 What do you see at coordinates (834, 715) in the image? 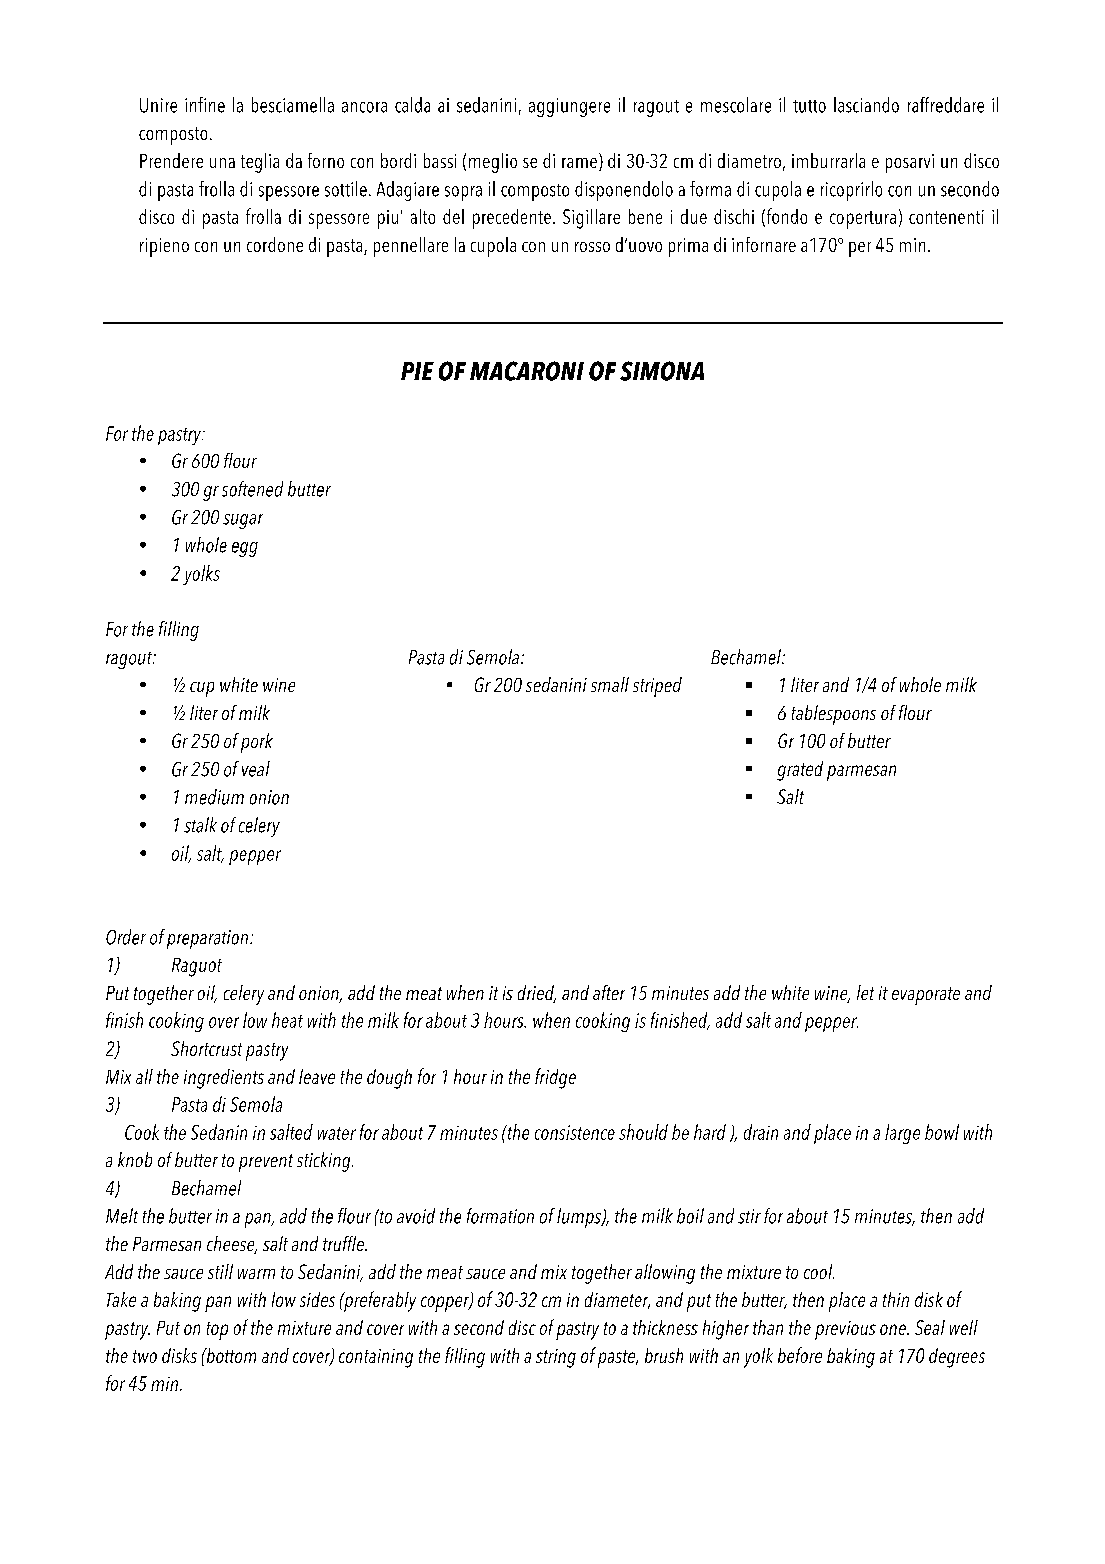
I see `tablespoons` at bounding box center [834, 715].
